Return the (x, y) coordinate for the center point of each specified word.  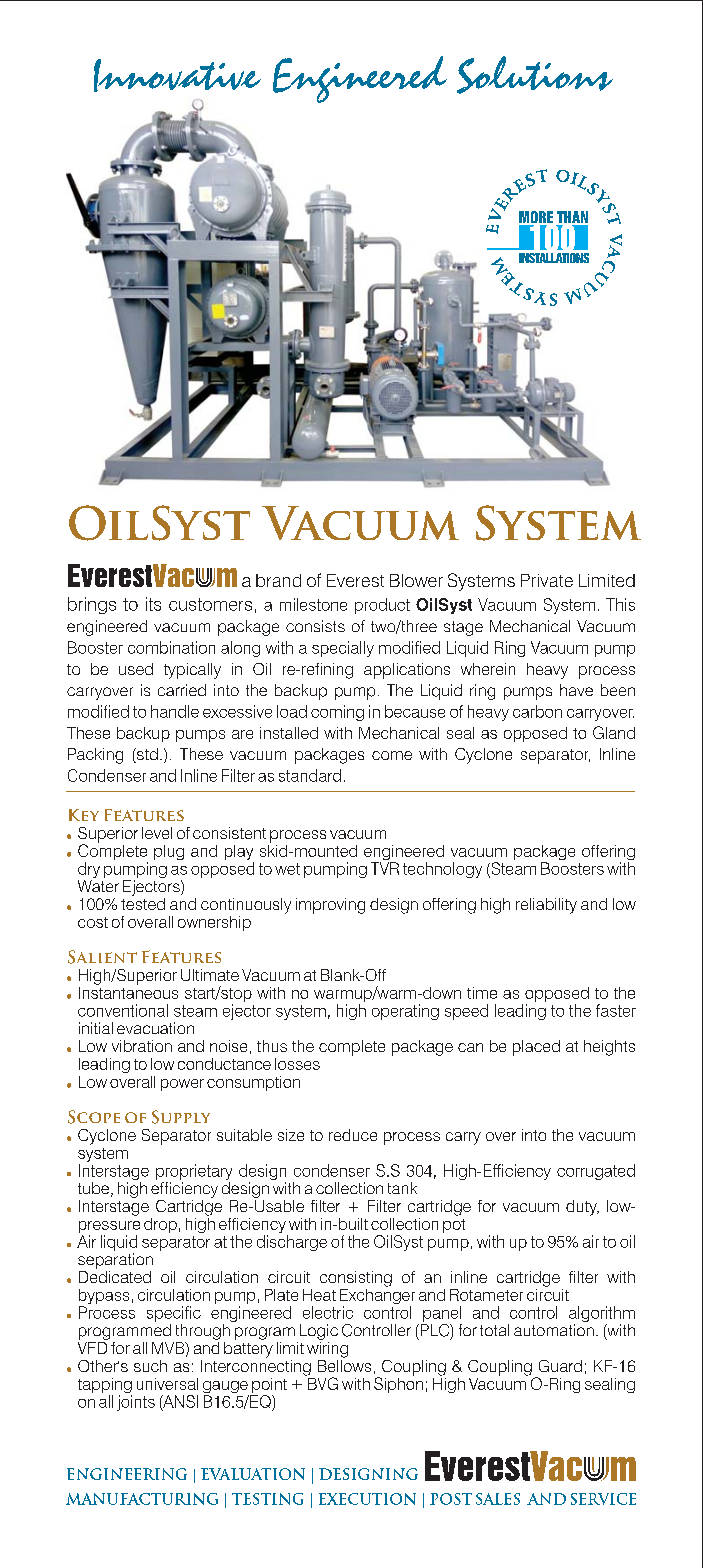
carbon (537, 711)
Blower (416, 580)
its (153, 604)
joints (136, 1403)
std (146, 755)
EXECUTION (367, 1499)
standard (310, 775)
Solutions (535, 75)
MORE (536, 218)
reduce (353, 1135)
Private (547, 580)
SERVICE (603, 1499)
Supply (181, 1117)
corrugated (596, 1172)
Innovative (177, 75)
